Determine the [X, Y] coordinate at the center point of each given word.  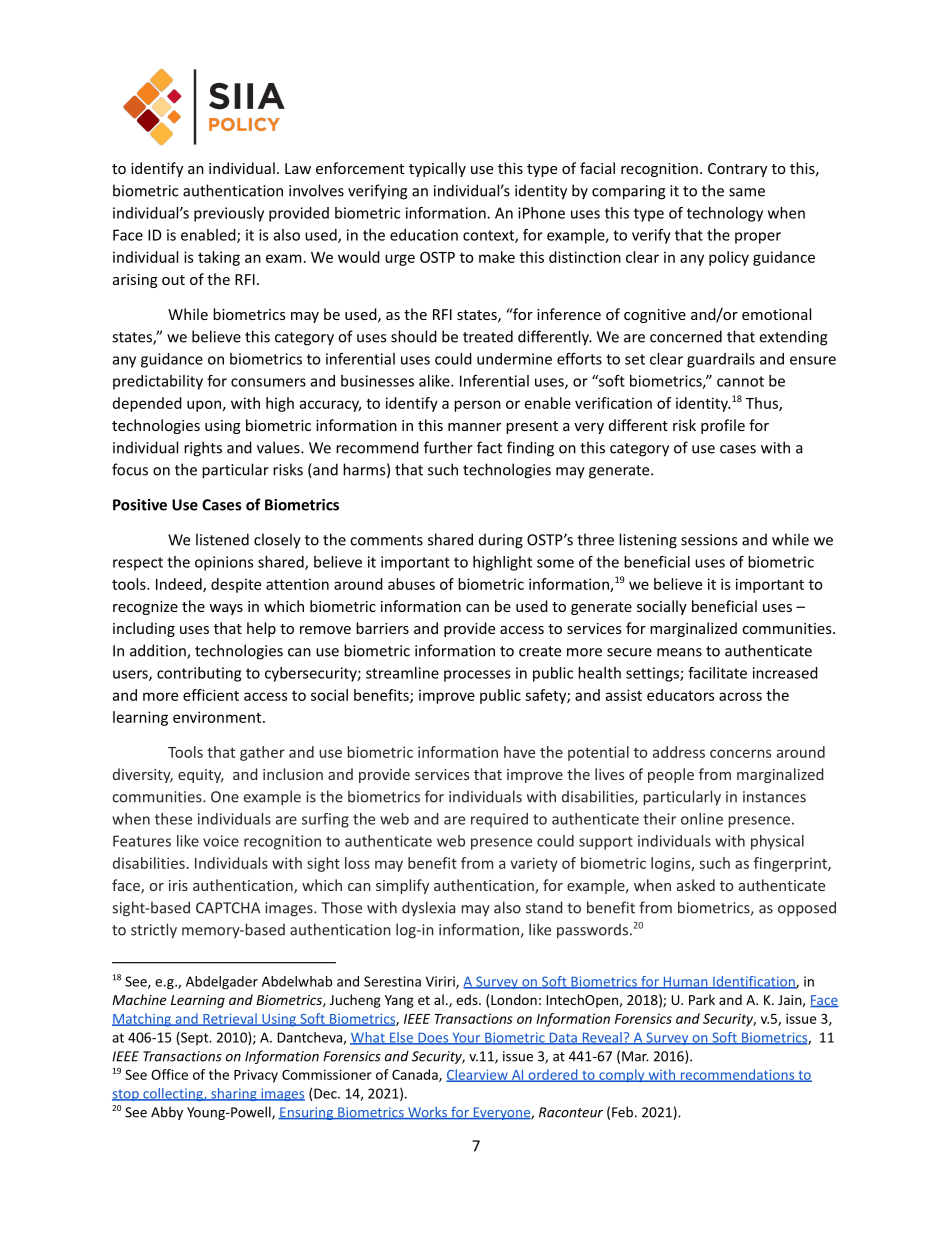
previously [229, 214]
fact [489, 447]
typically [437, 169]
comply [622, 1076]
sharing [234, 1094]
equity [201, 776]
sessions [709, 540]
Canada [416, 1075]
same [747, 192]
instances [774, 797]
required [499, 820]
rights [203, 449]
